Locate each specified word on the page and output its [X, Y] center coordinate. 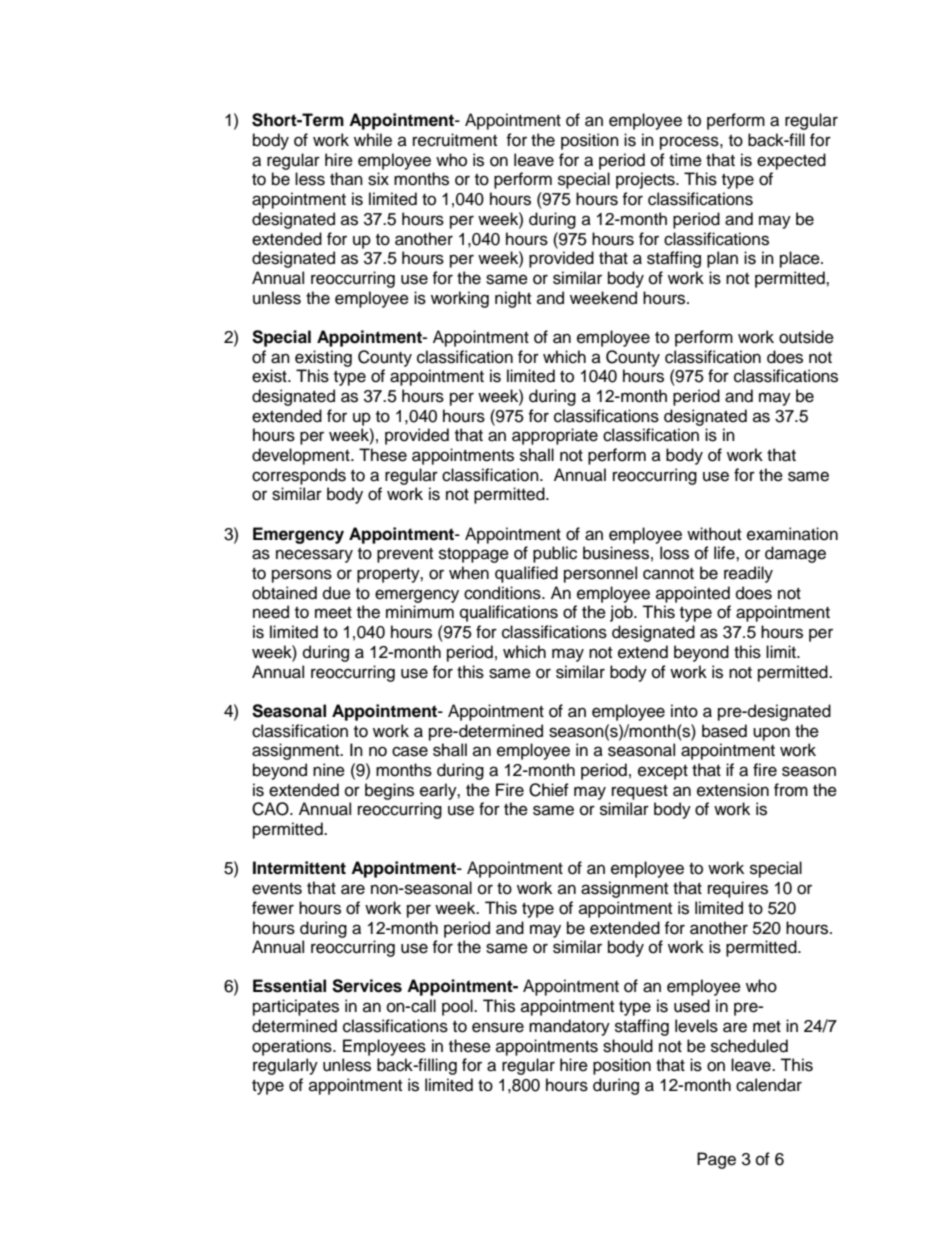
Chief [549, 790]
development [302, 456]
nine [329, 770]
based [724, 731]
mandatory [569, 1027]
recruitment [455, 140]
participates [296, 1007]
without [714, 534]
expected [791, 161]
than [346, 178]
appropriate [555, 436]
